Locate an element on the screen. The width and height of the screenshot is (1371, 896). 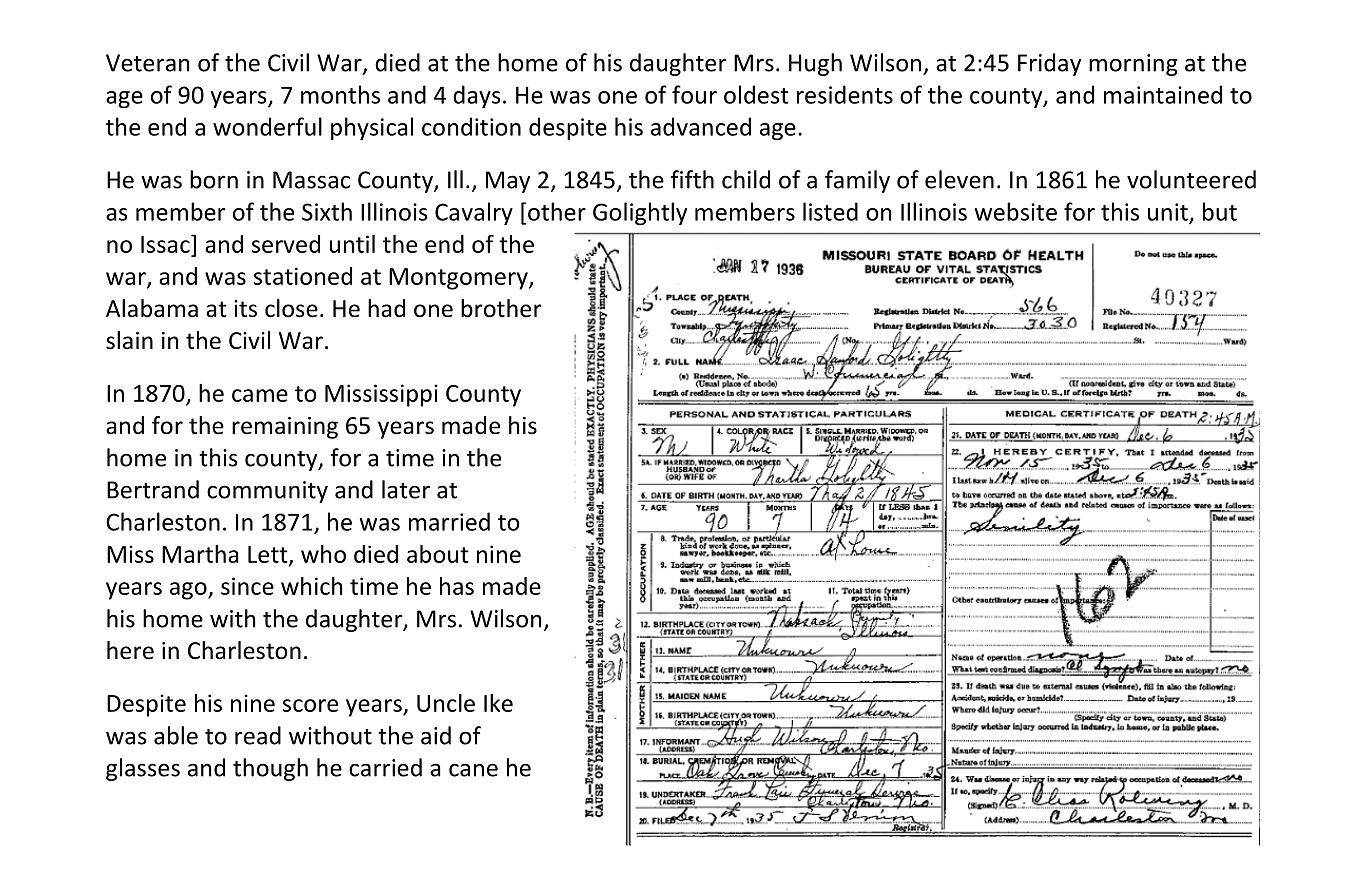
cane is located at coordinates (473, 770).
